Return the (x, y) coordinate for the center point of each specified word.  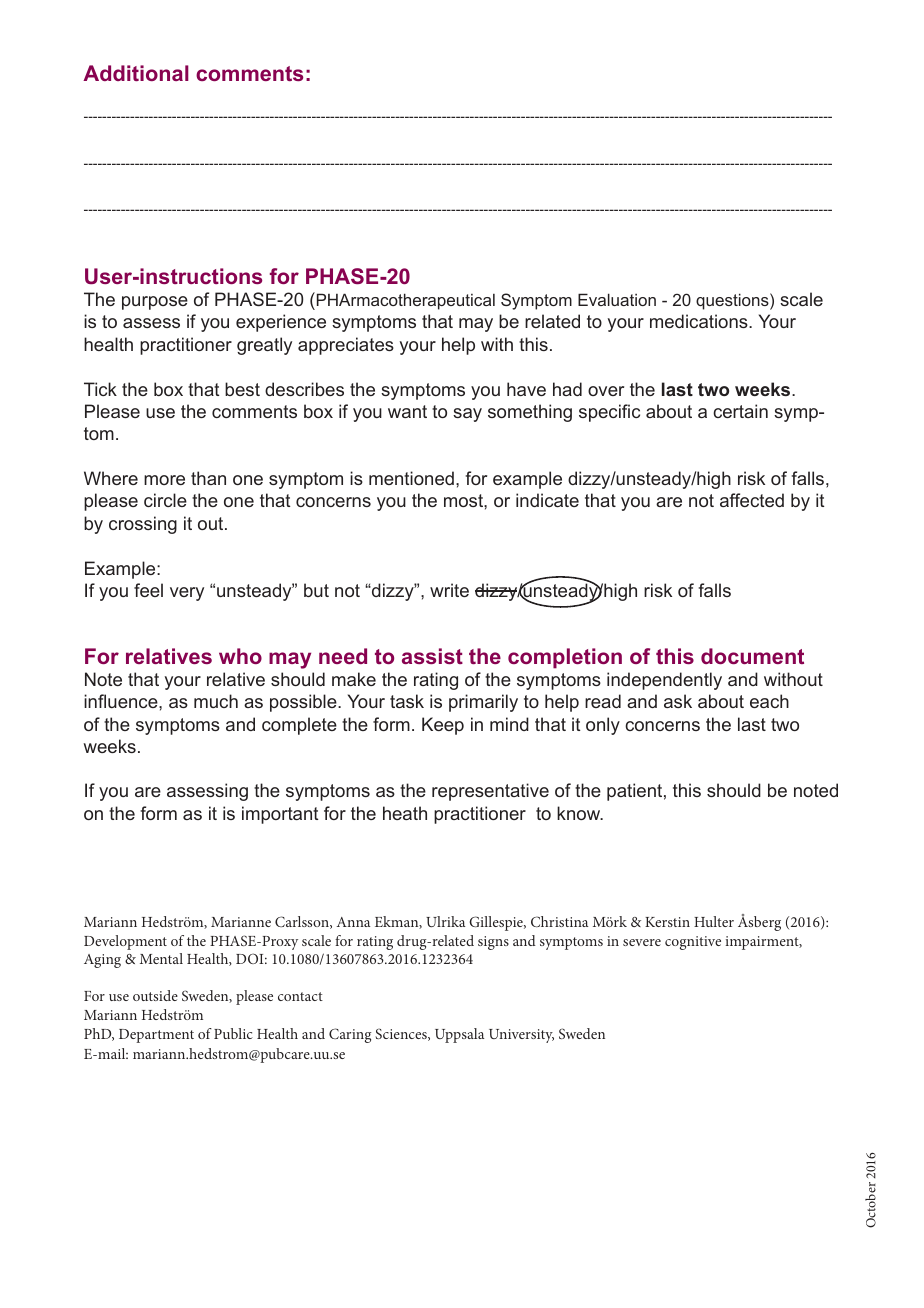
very (187, 594)
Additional (136, 73)
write (449, 590)
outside (155, 995)
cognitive (693, 943)
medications (700, 321)
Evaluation (617, 299)
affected (752, 500)
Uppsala (459, 1035)
